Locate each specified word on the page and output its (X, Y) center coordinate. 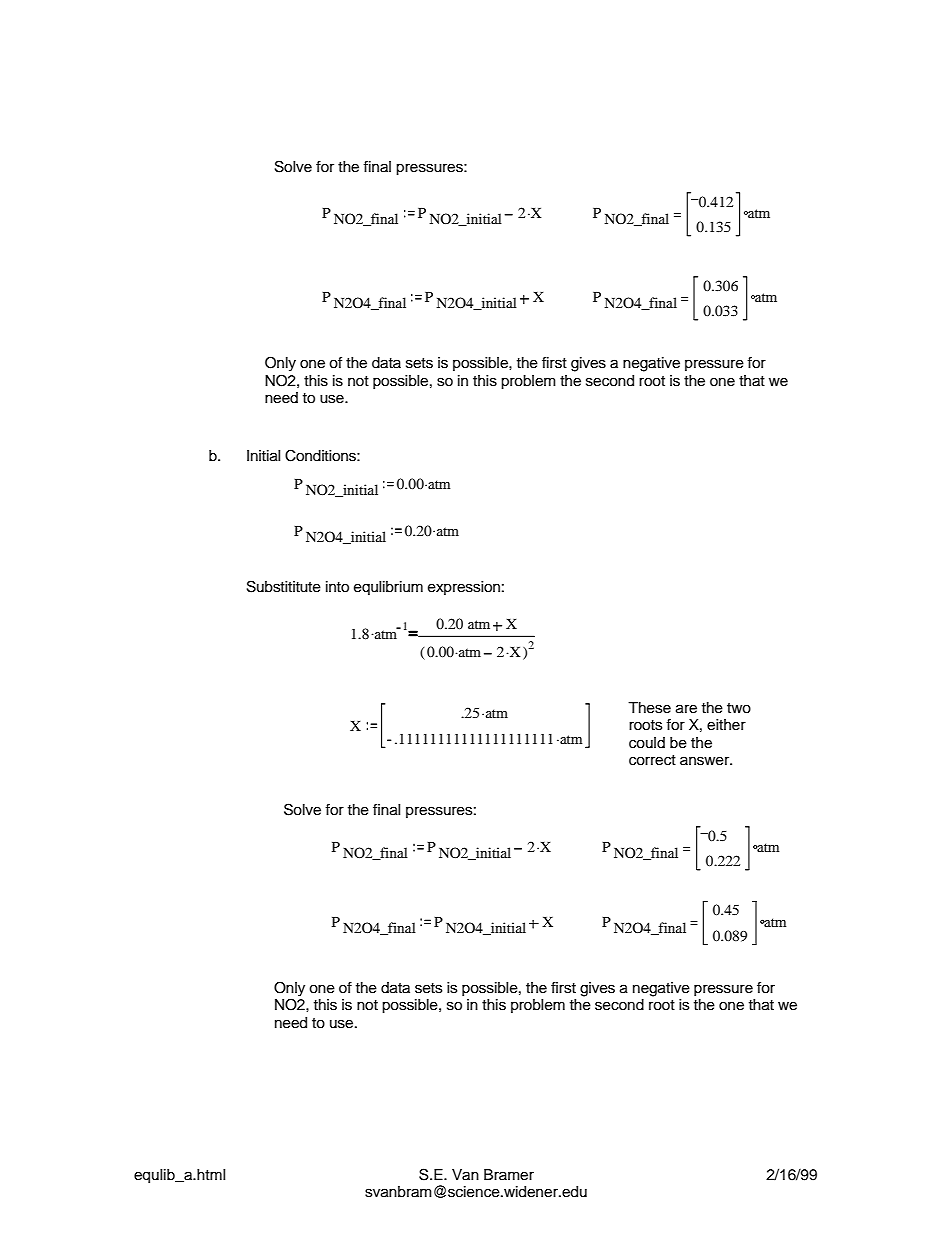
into (337, 587)
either (726, 725)
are (686, 709)
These (649, 708)
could (647, 743)
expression (464, 588)
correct (652, 760)
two (739, 708)
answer (706, 761)
